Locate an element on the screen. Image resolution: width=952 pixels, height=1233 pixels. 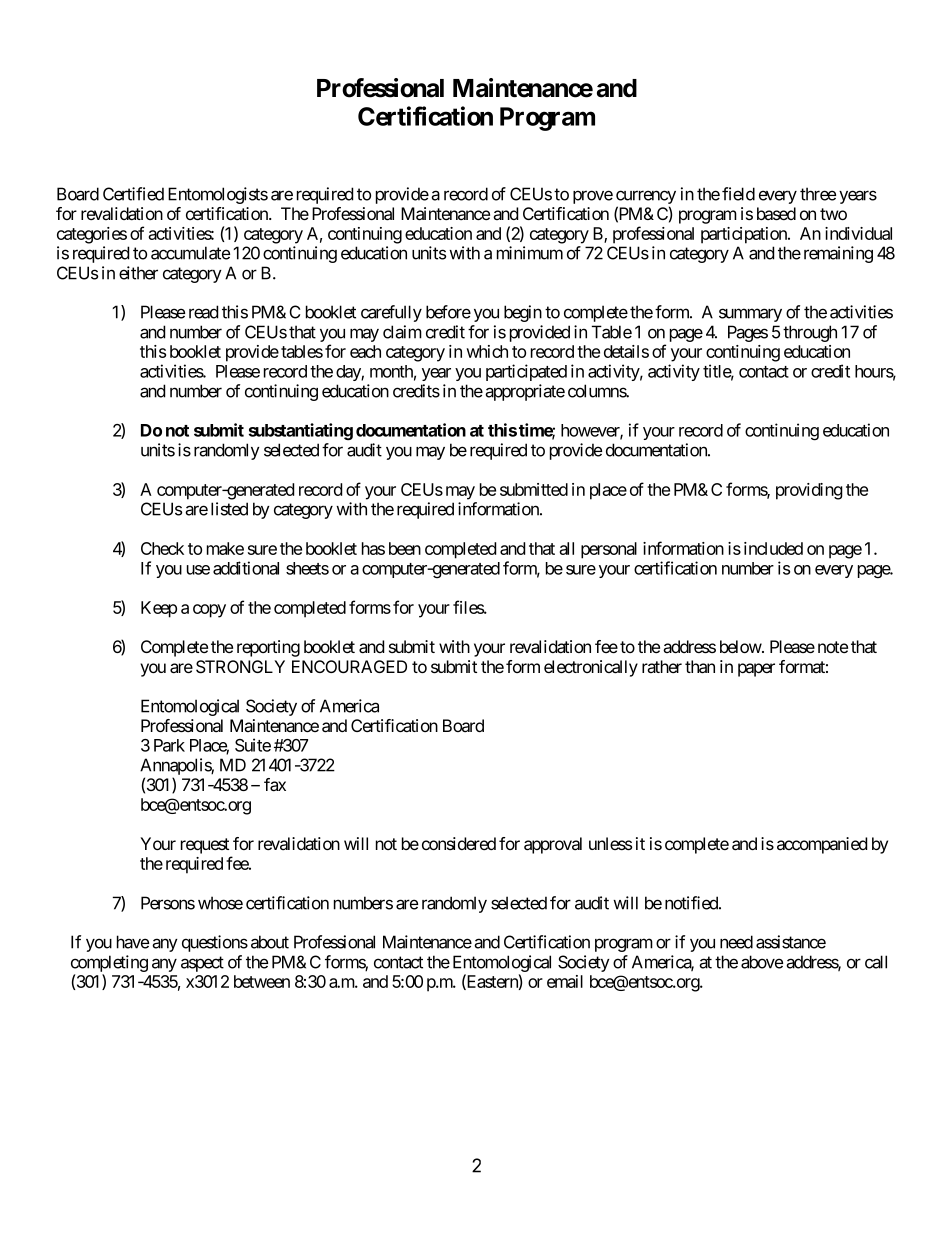
minimum is located at coordinates (530, 253).
